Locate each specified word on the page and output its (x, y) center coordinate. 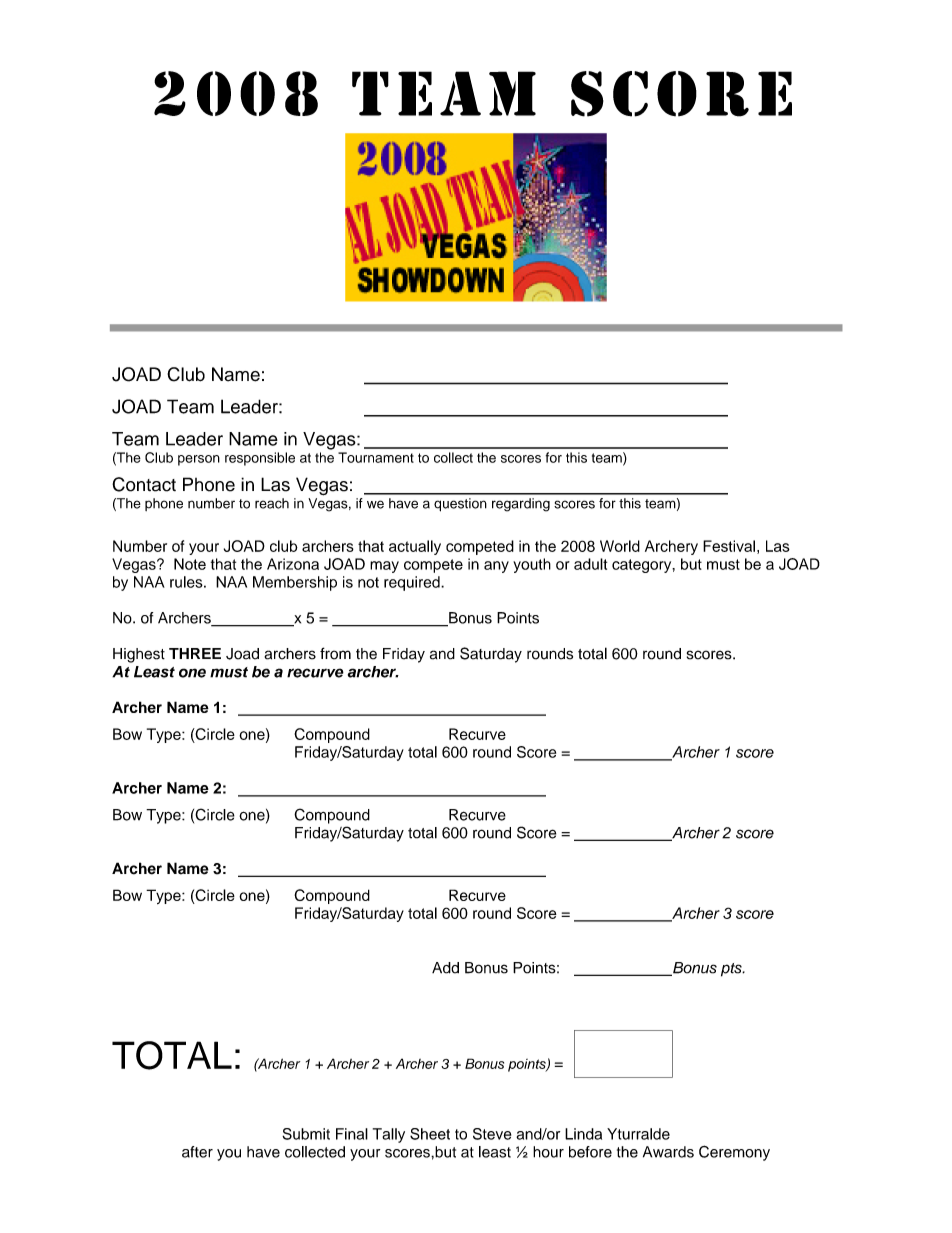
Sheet (430, 1134)
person (199, 460)
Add (445, 968)
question (460, 505)
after (197, 1152)
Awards (668, 1152)
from (335, 653)
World (620, 546)
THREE (195, 653)
